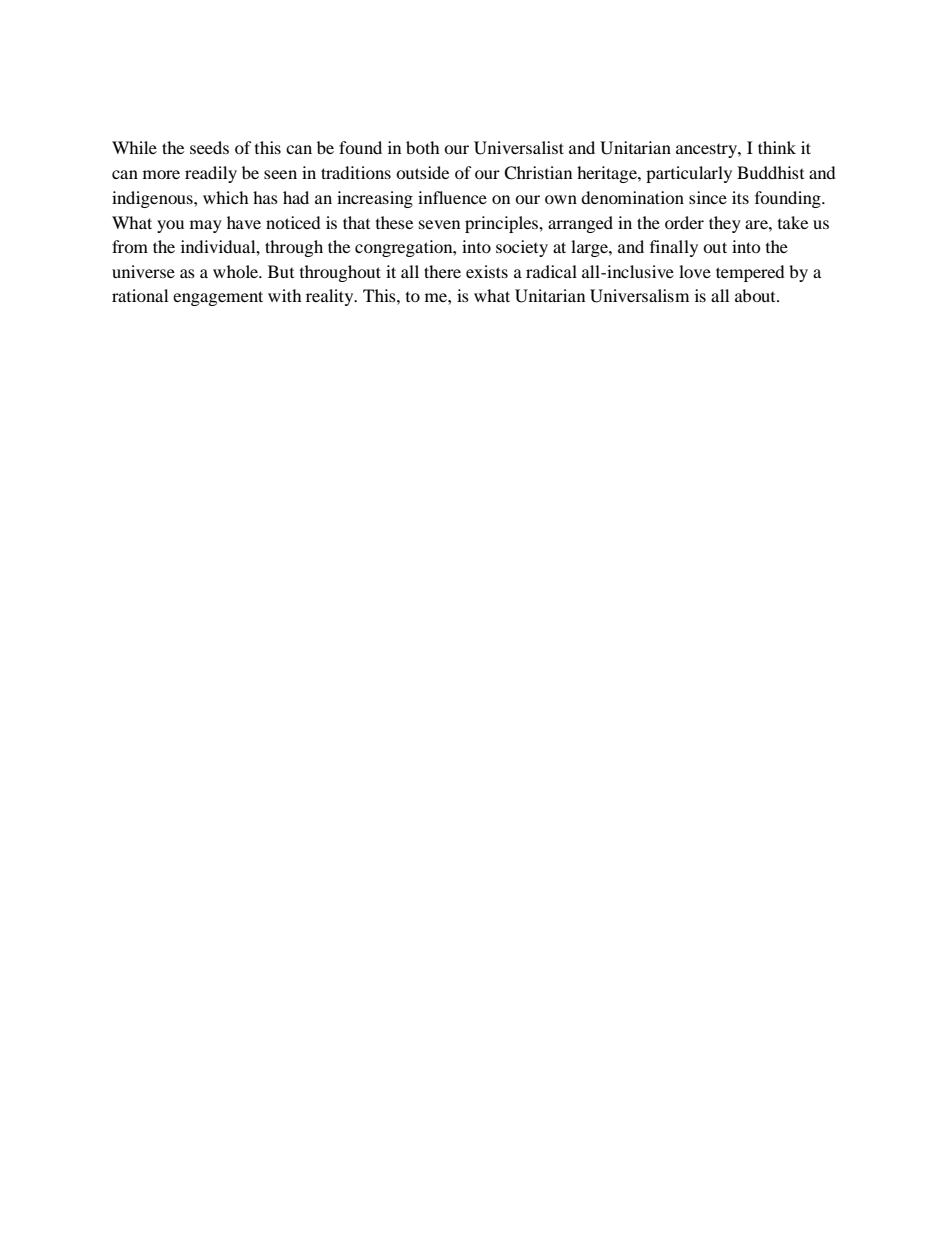 The height and width of the document is (1233, 952). Describe the element at coordinates (756, 295) in the document. I see `about` at that location.
